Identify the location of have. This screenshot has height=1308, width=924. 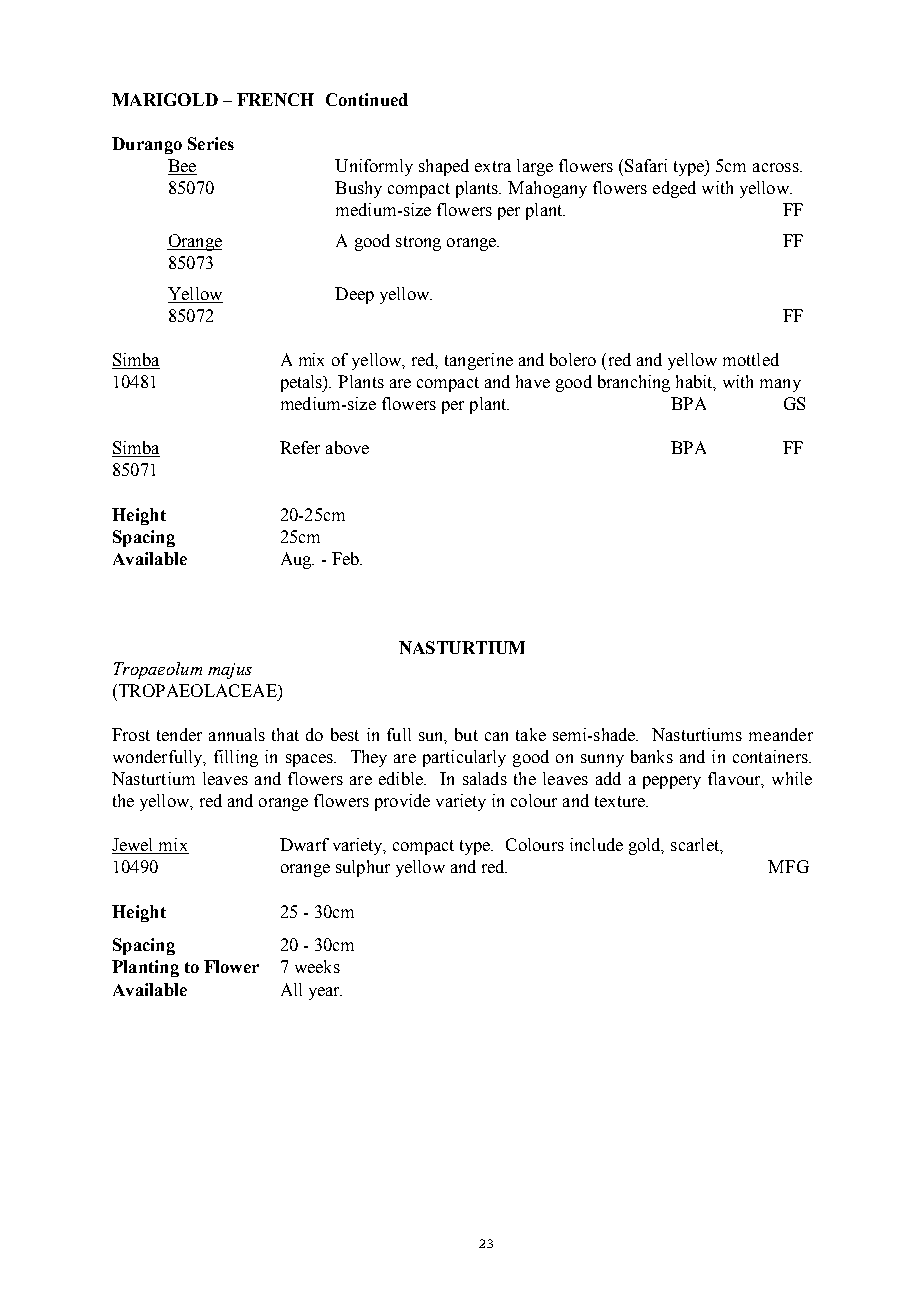
(533, 381).
